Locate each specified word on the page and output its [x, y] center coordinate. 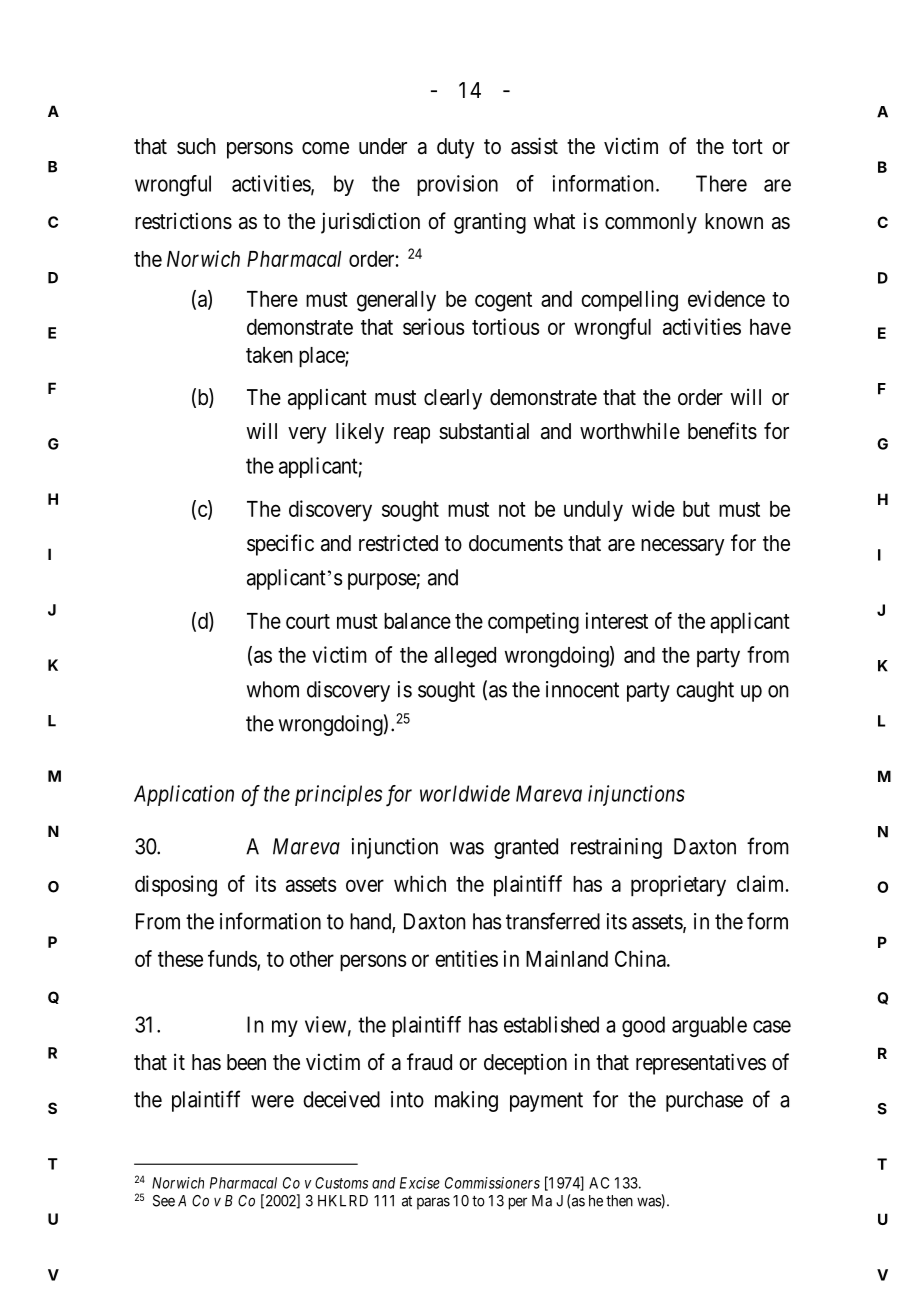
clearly [453, 399]
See [164, 1201]
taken [269, 355]
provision [457, 185]
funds [233, 959]
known [734, 221]
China [641, 958]
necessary [683, 547]
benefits [722, 431]
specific [280, 545]
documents [516, 543]
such [196, 146]
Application [184, 795]
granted [526, 848]
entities [466, 958]
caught [705, 691]
